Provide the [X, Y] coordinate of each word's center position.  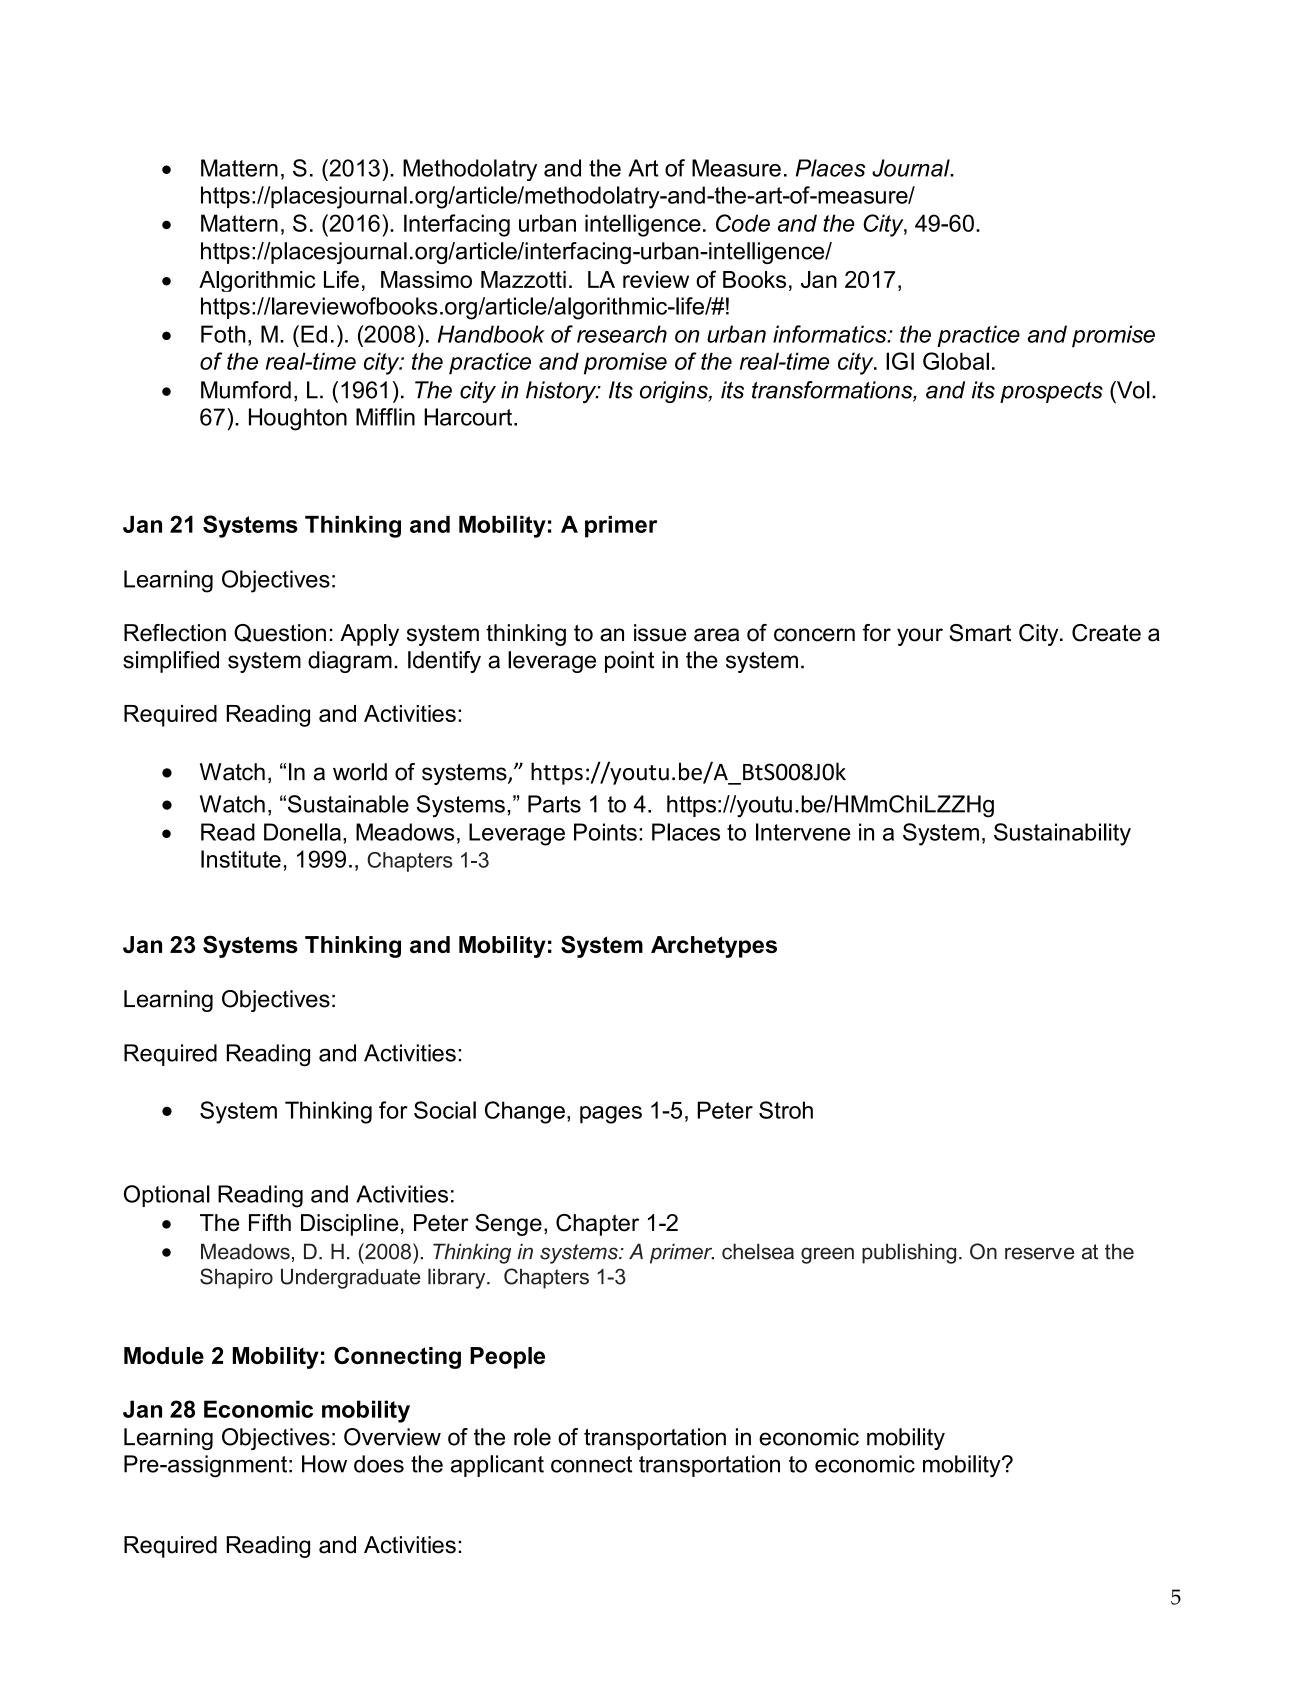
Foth [223, 334]
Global [956, 361]
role [532, 1437]
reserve [1040, 1253]
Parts [554, 804]
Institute [241, 859]
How [324, 1464]
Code [743, 223]
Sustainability [1062, 834]
